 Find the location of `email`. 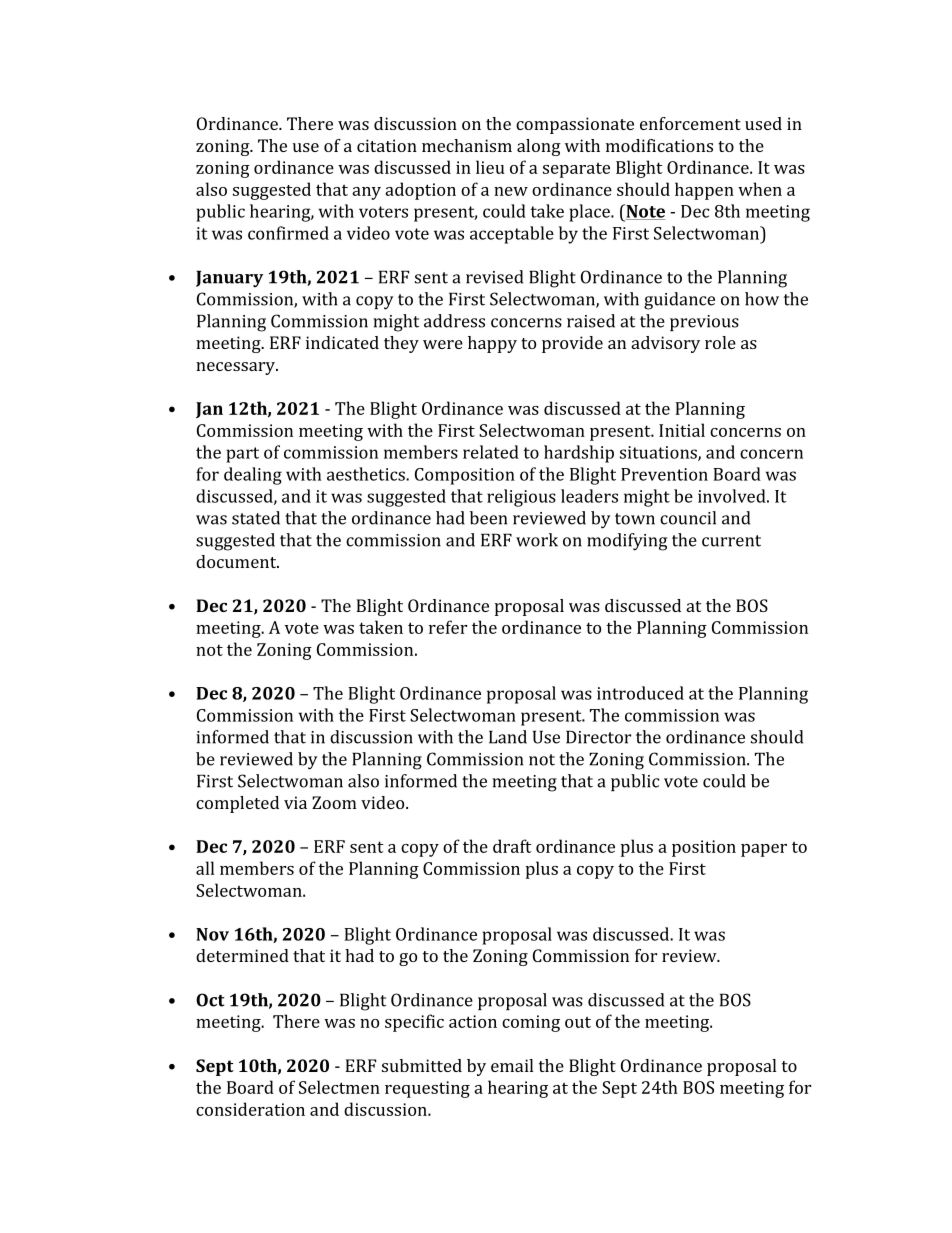

email is located at coordinates (512, 1065).
